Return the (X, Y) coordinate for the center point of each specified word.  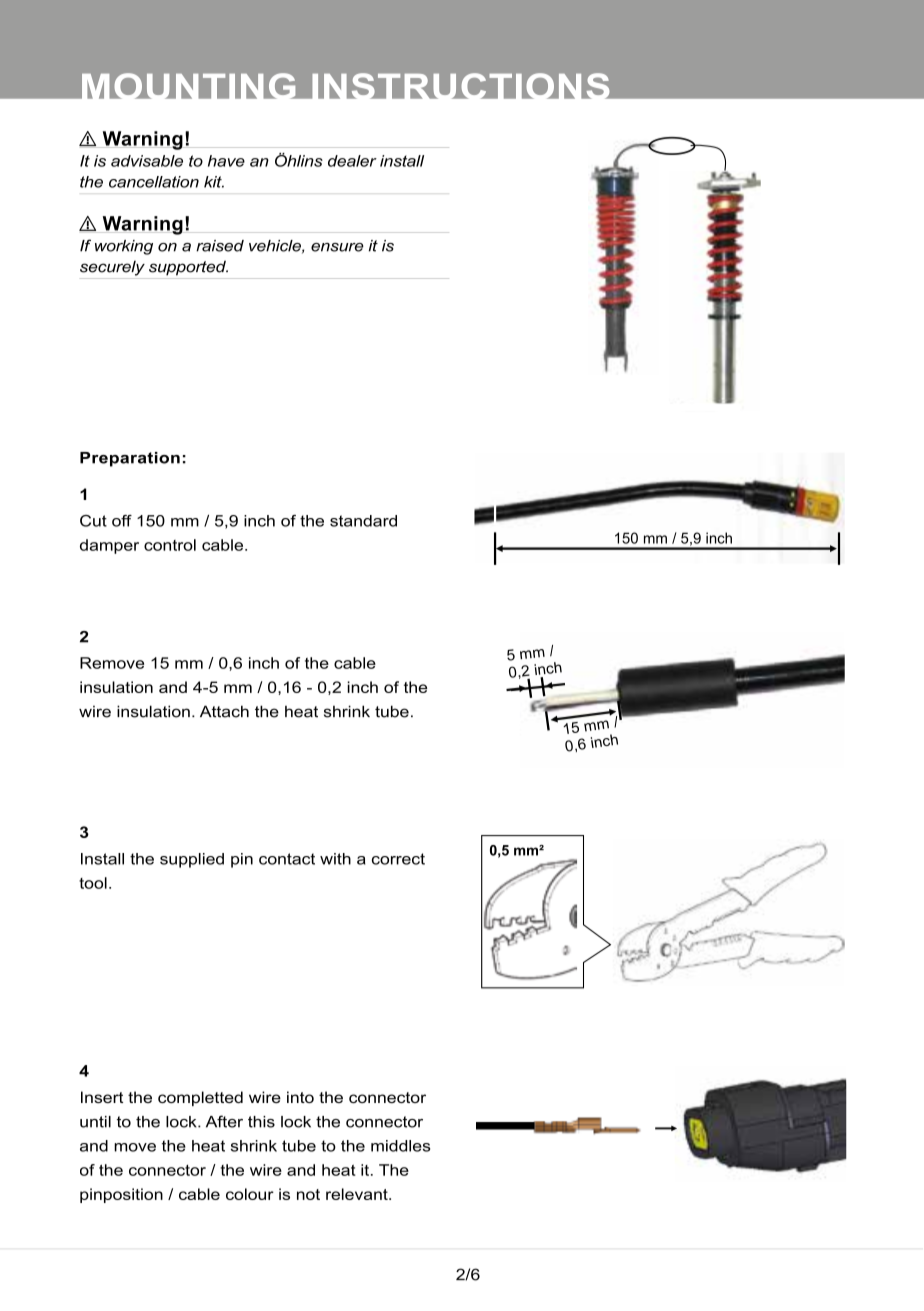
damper (109, 546)
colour (250, 1194)
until (95, 1122)
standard (363, 521)
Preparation (130, 459)
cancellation (154, 182)
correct (398, 859)
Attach (224, 711)
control (170, 545)
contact (287, 859)
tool (93, 883)
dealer (352, 161)
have (226, 161)
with (335, 859)
